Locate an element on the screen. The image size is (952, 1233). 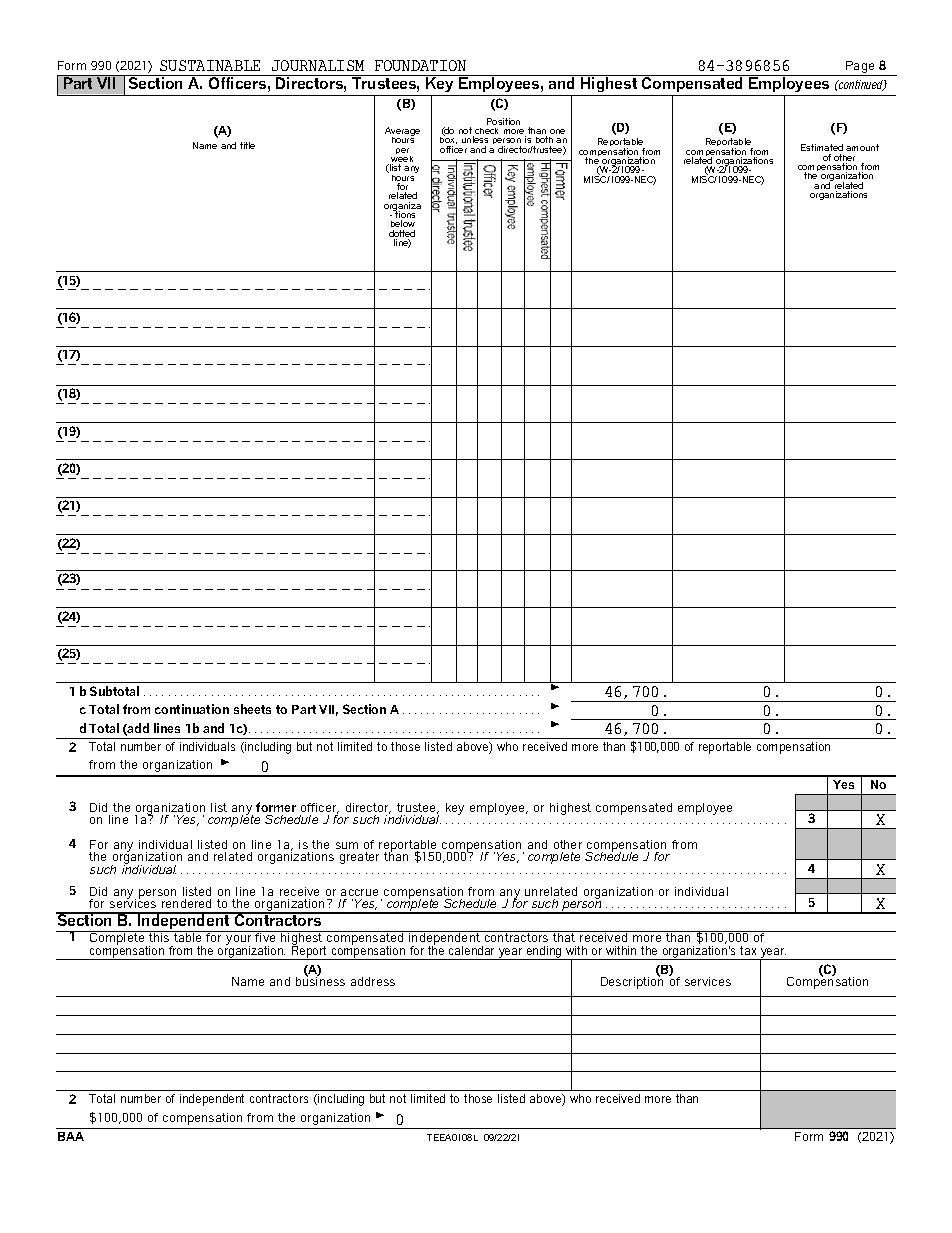
below is located at coordinates (403, 223).
